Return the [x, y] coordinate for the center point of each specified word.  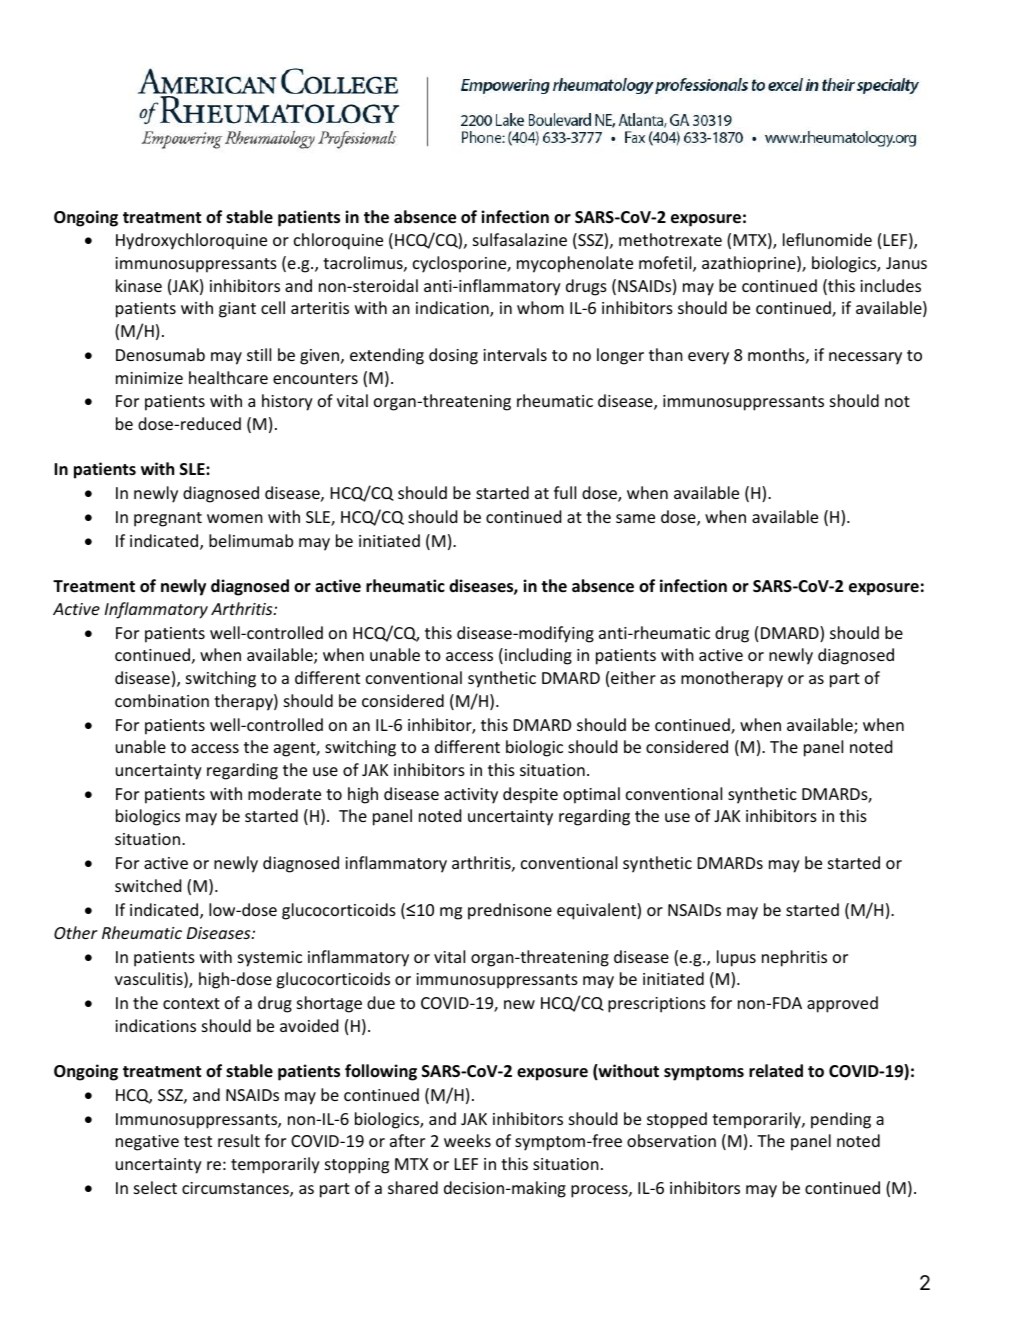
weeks [467, 1140]
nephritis [794, 958]
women [235, 518]
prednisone [510, 911]
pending [841, 1120]
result [239, 1140]
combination [162, 700]
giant [237, 310]
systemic [270, 959]
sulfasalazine [520, 239]
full [565, 492]
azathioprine [750, 264]
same [635, 518]
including [538, 656]
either [633, 677]
